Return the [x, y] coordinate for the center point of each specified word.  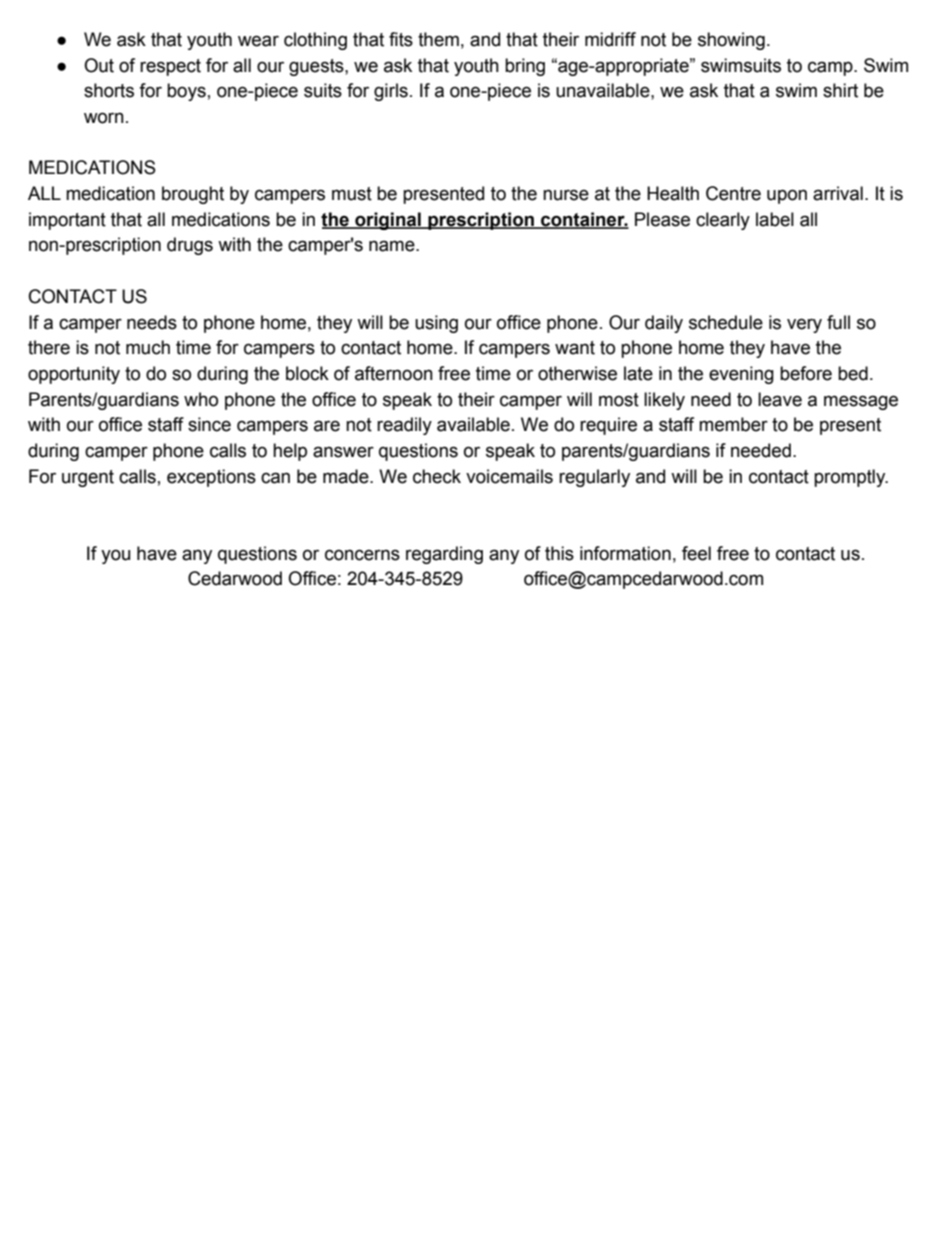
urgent [88, 478]
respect [170, 67]
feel [696, 553]
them [438, 39]
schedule [726, 322]
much [148, 347]
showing [731, 41]
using [436, 324]
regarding [444, 555]
